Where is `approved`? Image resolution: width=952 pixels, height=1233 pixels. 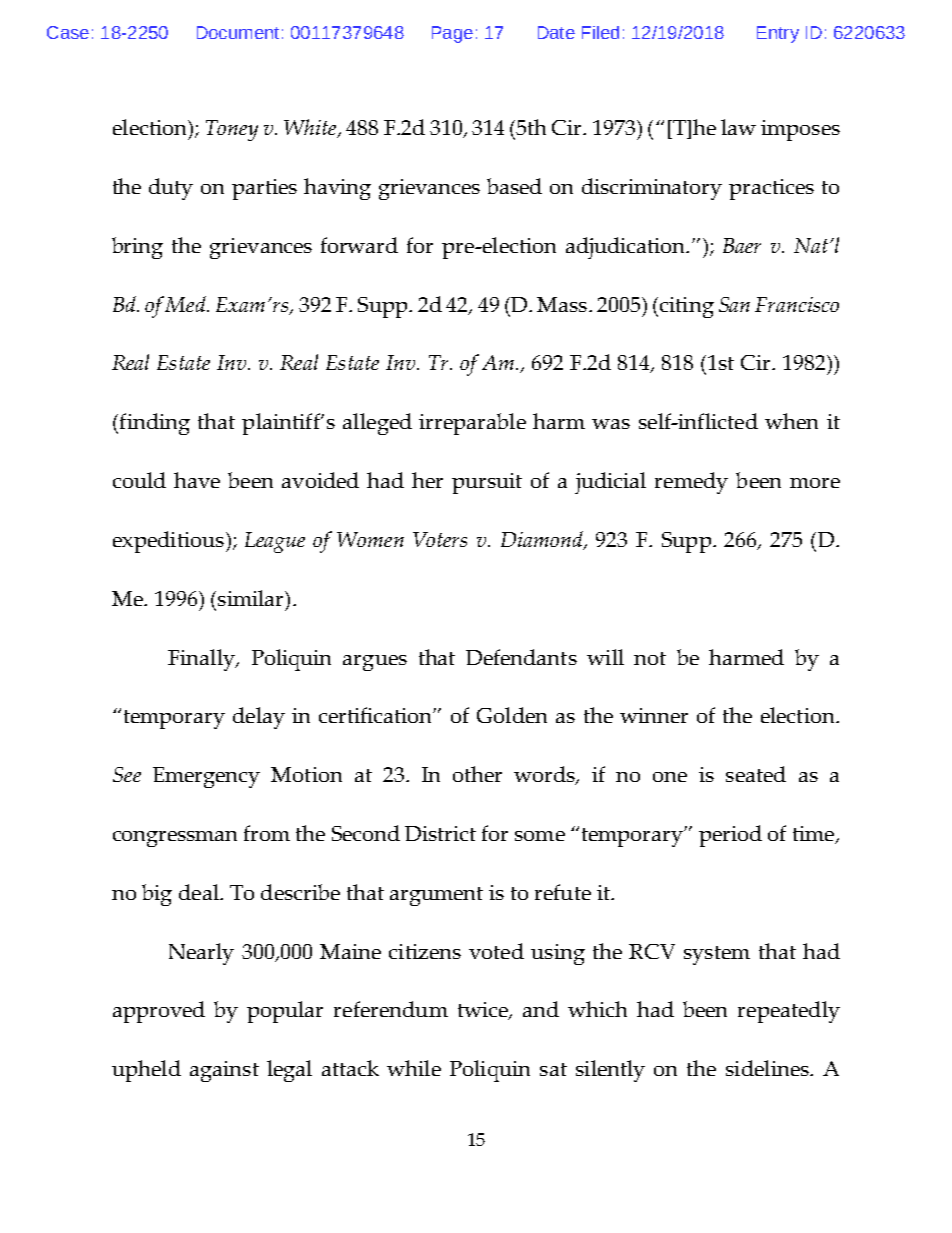 approved is located at coordinates (159, 1012).
